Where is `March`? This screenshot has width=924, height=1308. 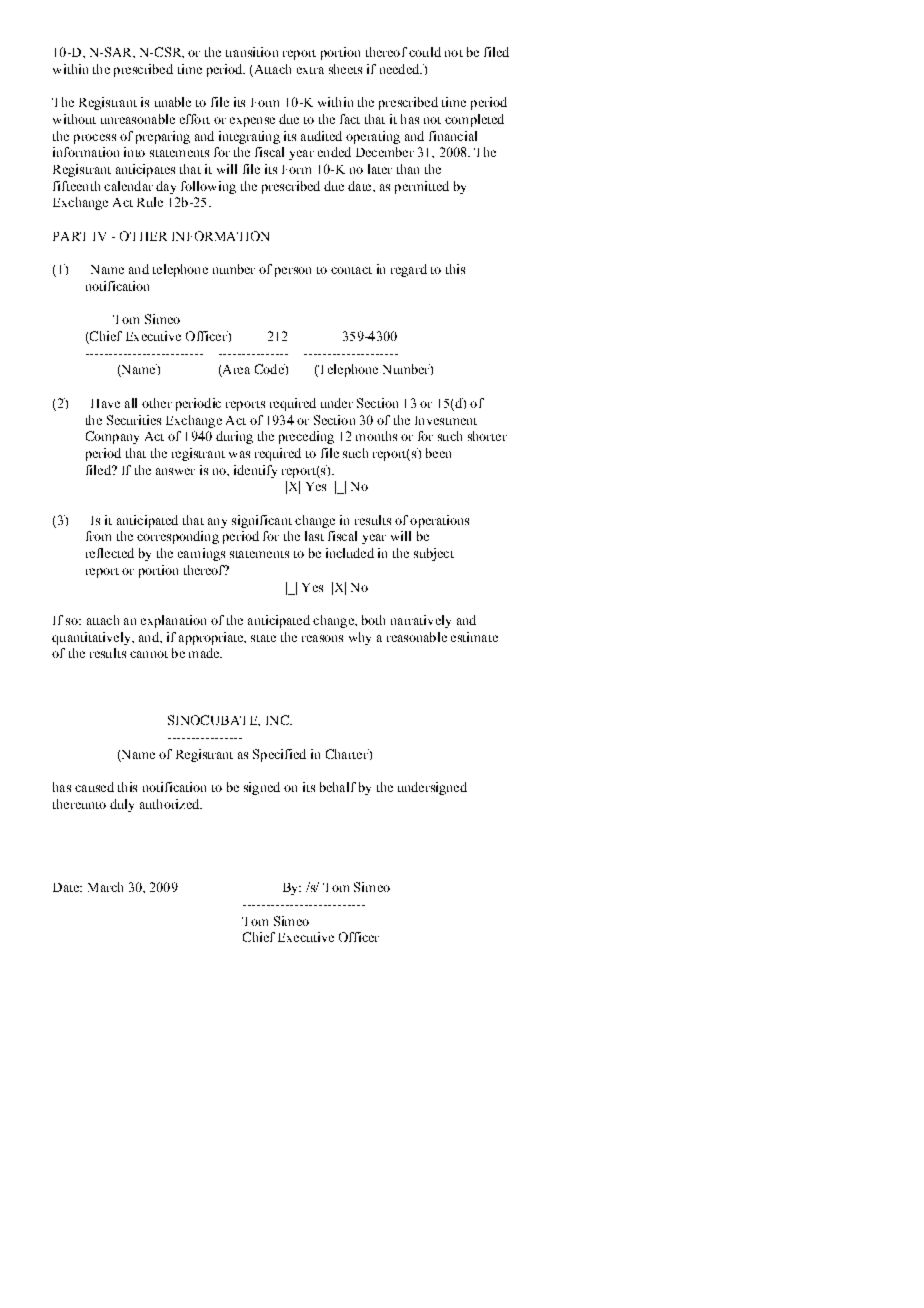 March is located at coordinates (105, 887).
